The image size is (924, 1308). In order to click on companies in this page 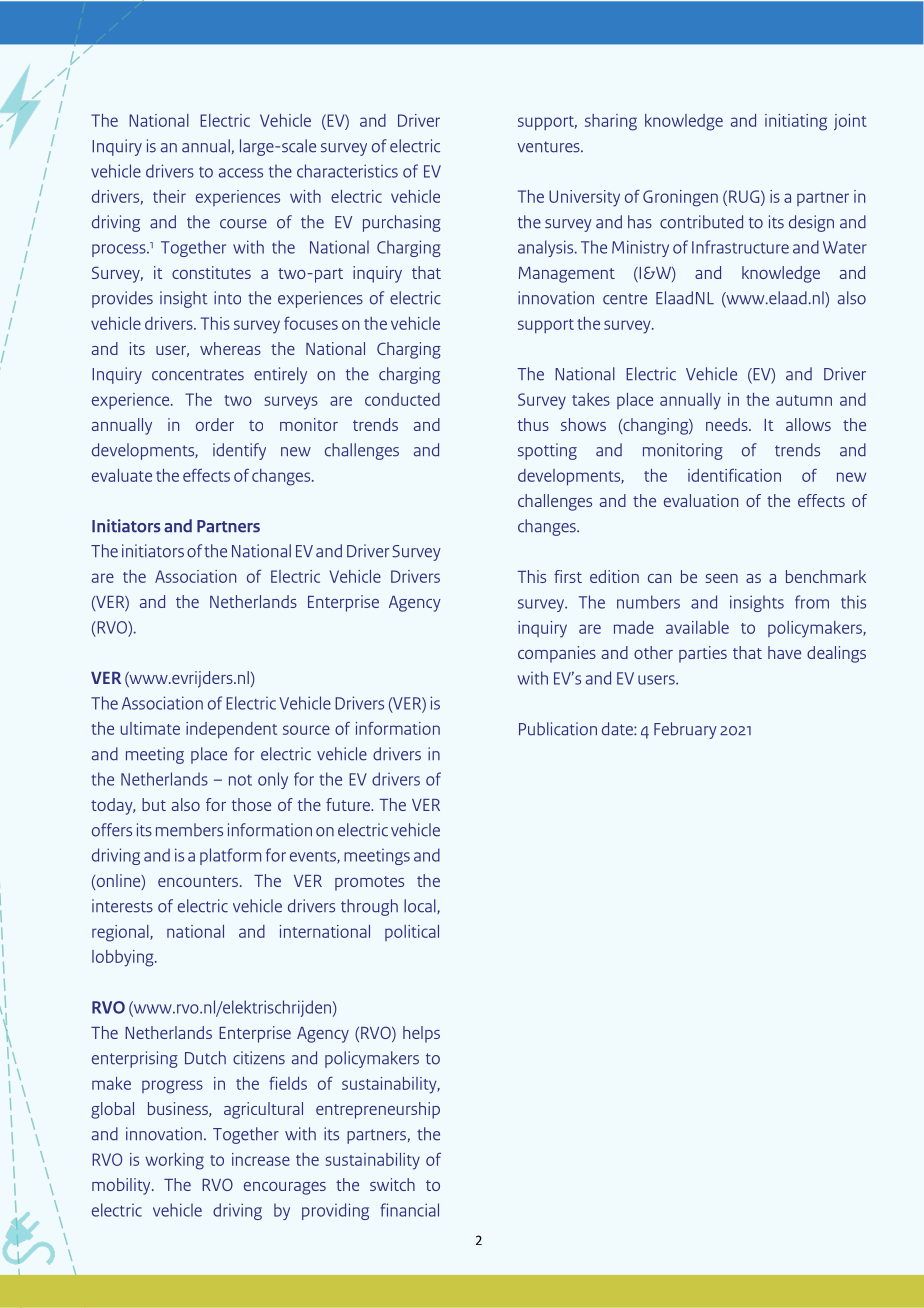, I will do `click(557, 654)`.
